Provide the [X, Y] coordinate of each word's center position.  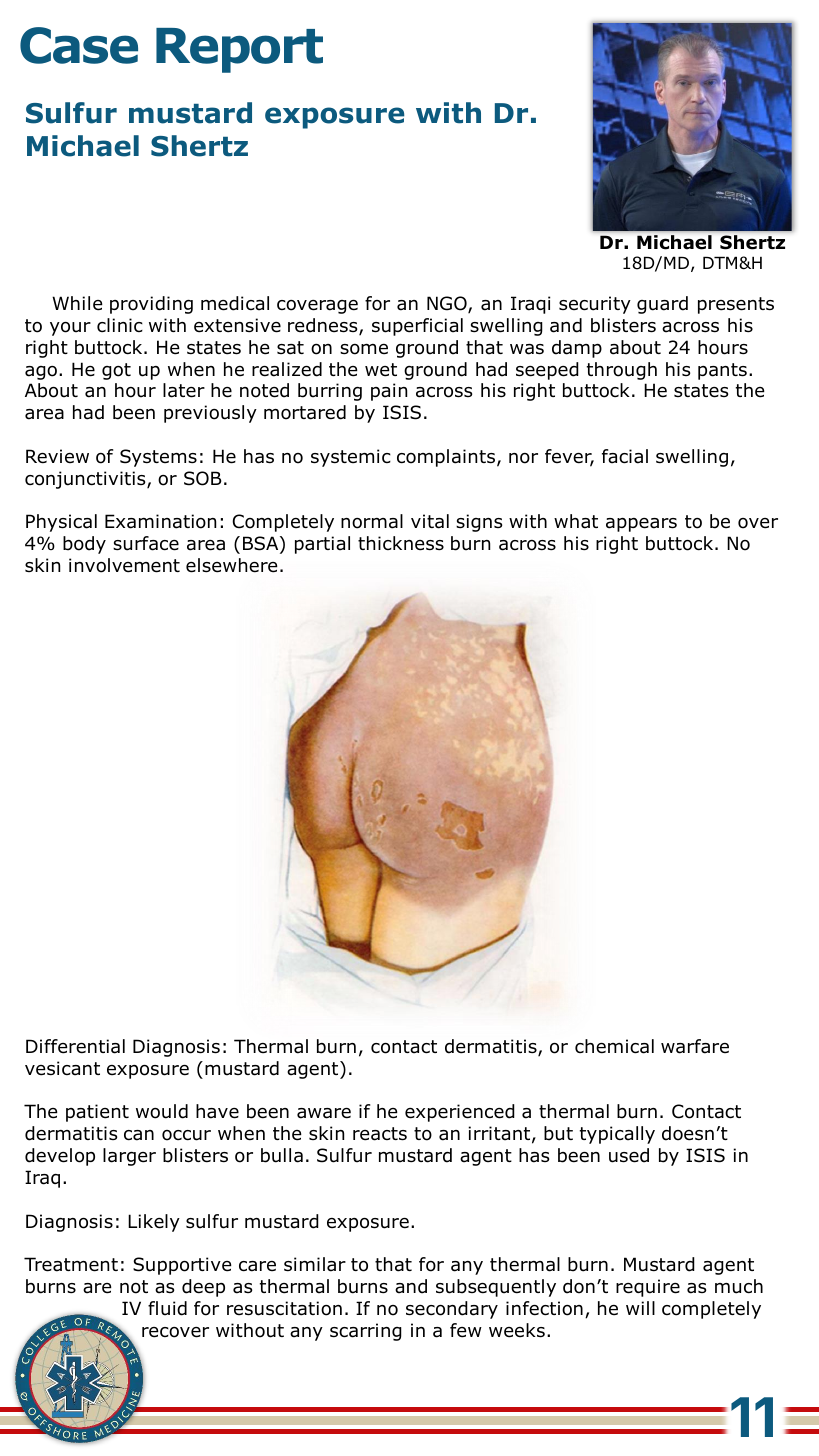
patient [97, 1113]
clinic [120, 325]
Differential [75, 1046]
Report [239, 50]
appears [641, 525]
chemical [614, 1046]
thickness [401, 543]
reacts [380, 1134]
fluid [167, 1308]
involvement [124, 565]
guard [662, 305]
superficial [417, 327]
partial [322, 545]
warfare [695, 1046]
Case [79, 45]
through [622, 371]
